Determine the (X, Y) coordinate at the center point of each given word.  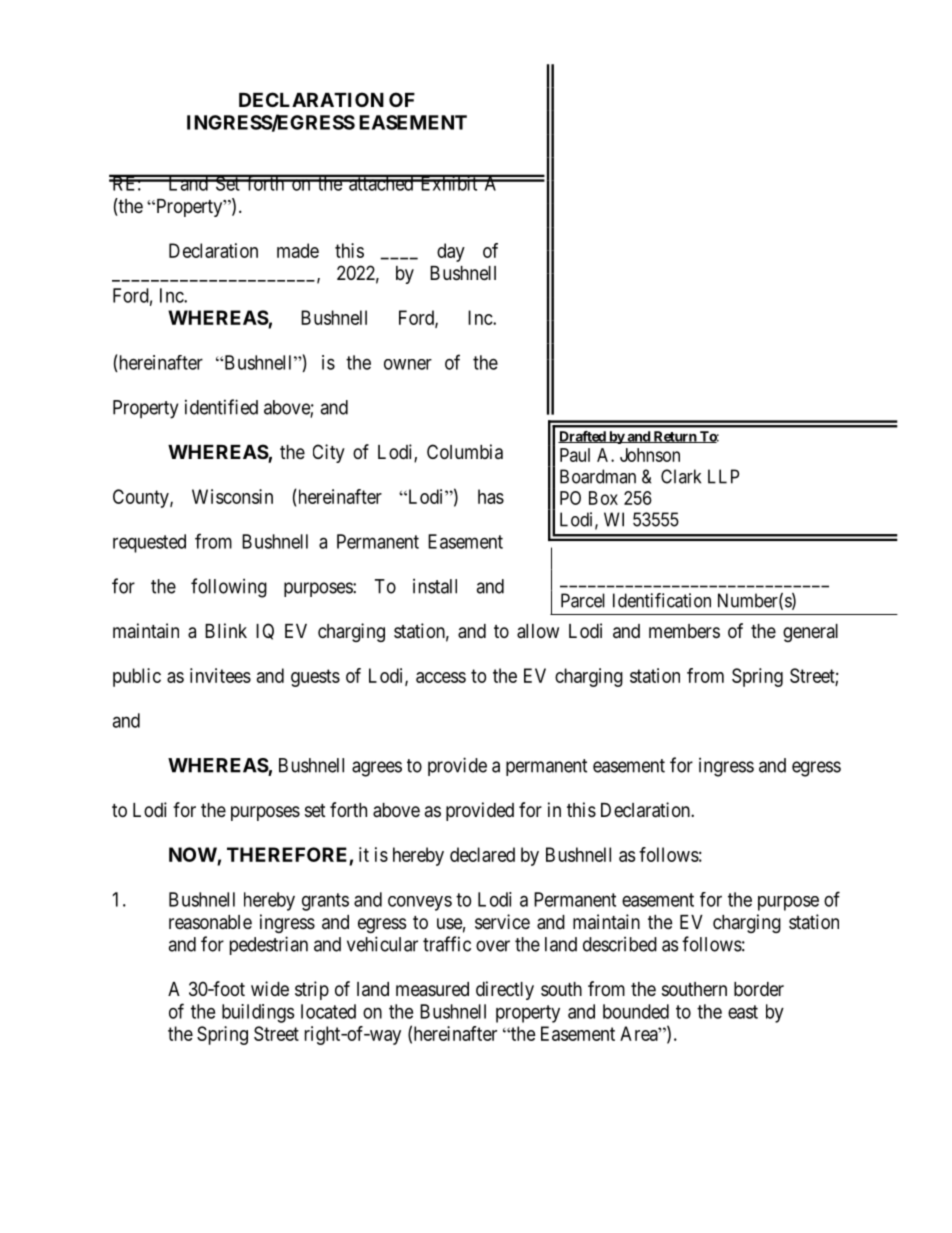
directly (505, 990)
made (298, 250)
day (451, 252)
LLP (723, 476)
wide (270, 988)
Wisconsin (232, 496)
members (684, 631)
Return (674, 437)
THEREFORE (288, 856)
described (620, 944)
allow (538, 631)
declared (482, 854)
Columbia (465, 452)
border (759, 989)
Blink (226, 630)
